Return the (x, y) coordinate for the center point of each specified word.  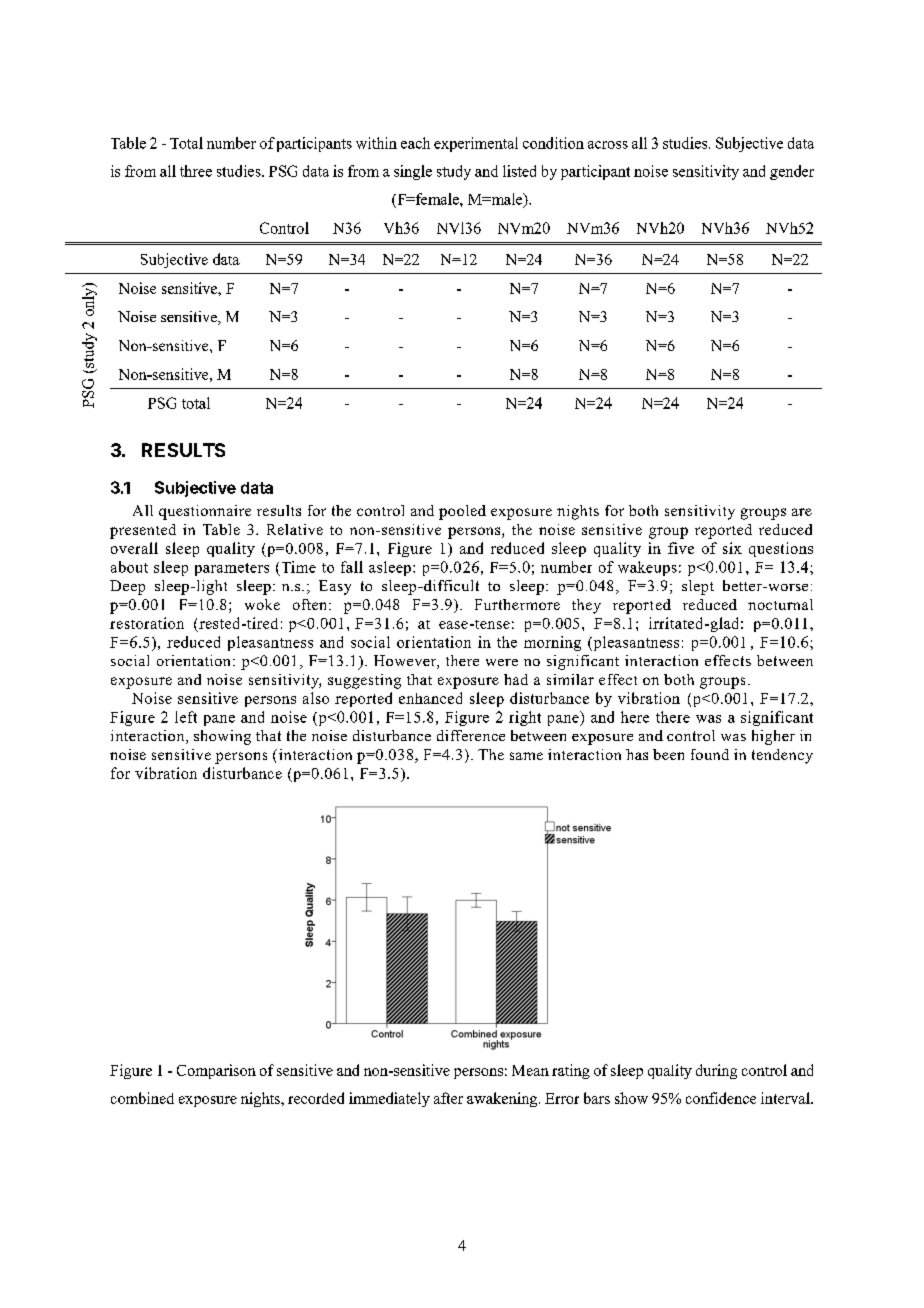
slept (698, 587)
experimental (476, 144)
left (186, 717)
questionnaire (205, 512)
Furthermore (517, 604)
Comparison (216, 1071)
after (448, 1098)
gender (792, 172)
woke (262, 604)
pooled (462, 512)
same (526, 756)
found (710, 754)
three (196, 171)
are (802, 512)
